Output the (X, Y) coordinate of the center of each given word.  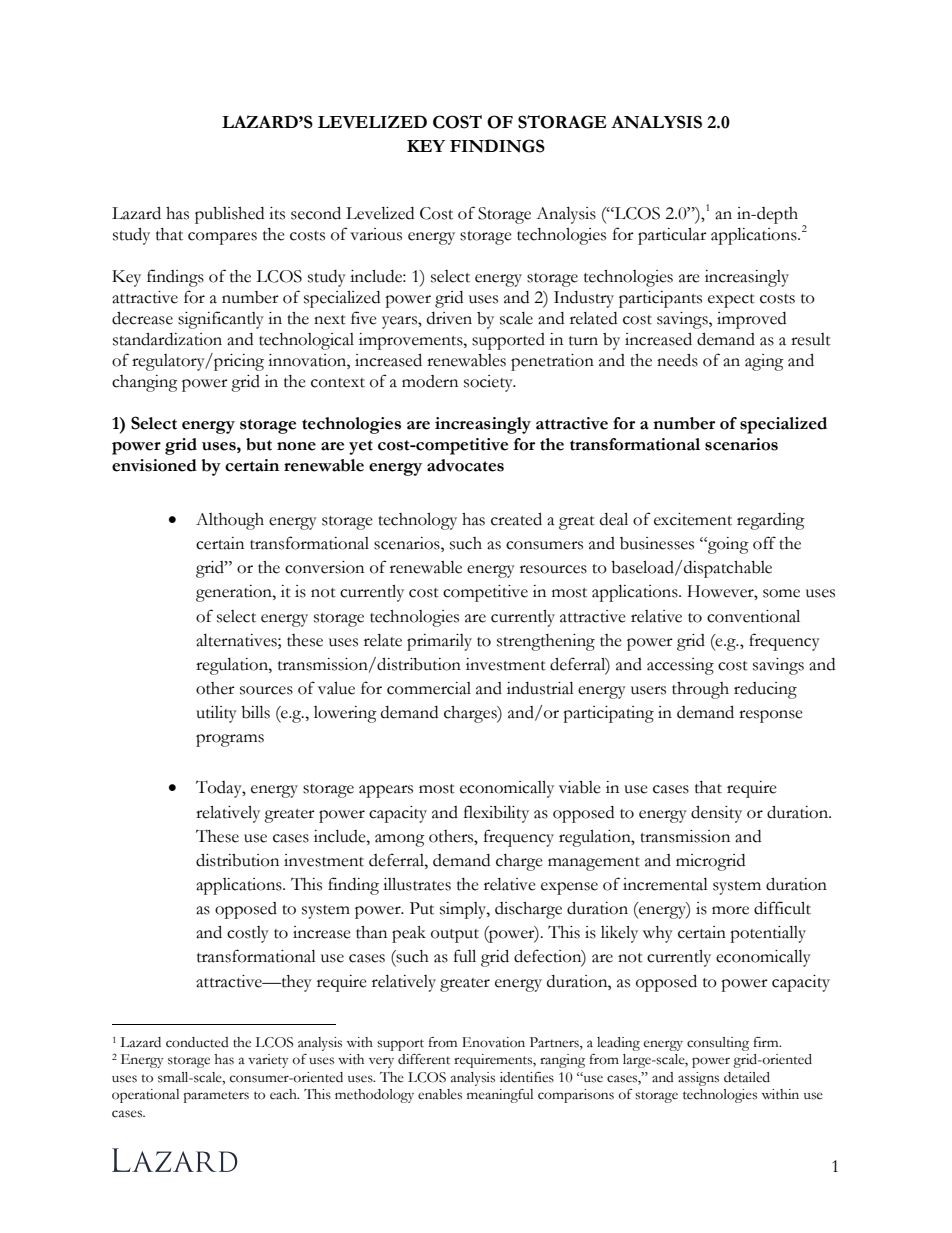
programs (230, 740)
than (371, 932)
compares (222, 238)
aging (764, 362)
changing (145, 383)
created (516, 519)
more (730, 910)
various (376, 234)
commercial (429, 688)
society (489, 383)
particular (672, 236)
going (727, 545)
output (455, 936)
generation (235, 593)
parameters (216, 1097)
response (771, 716)
